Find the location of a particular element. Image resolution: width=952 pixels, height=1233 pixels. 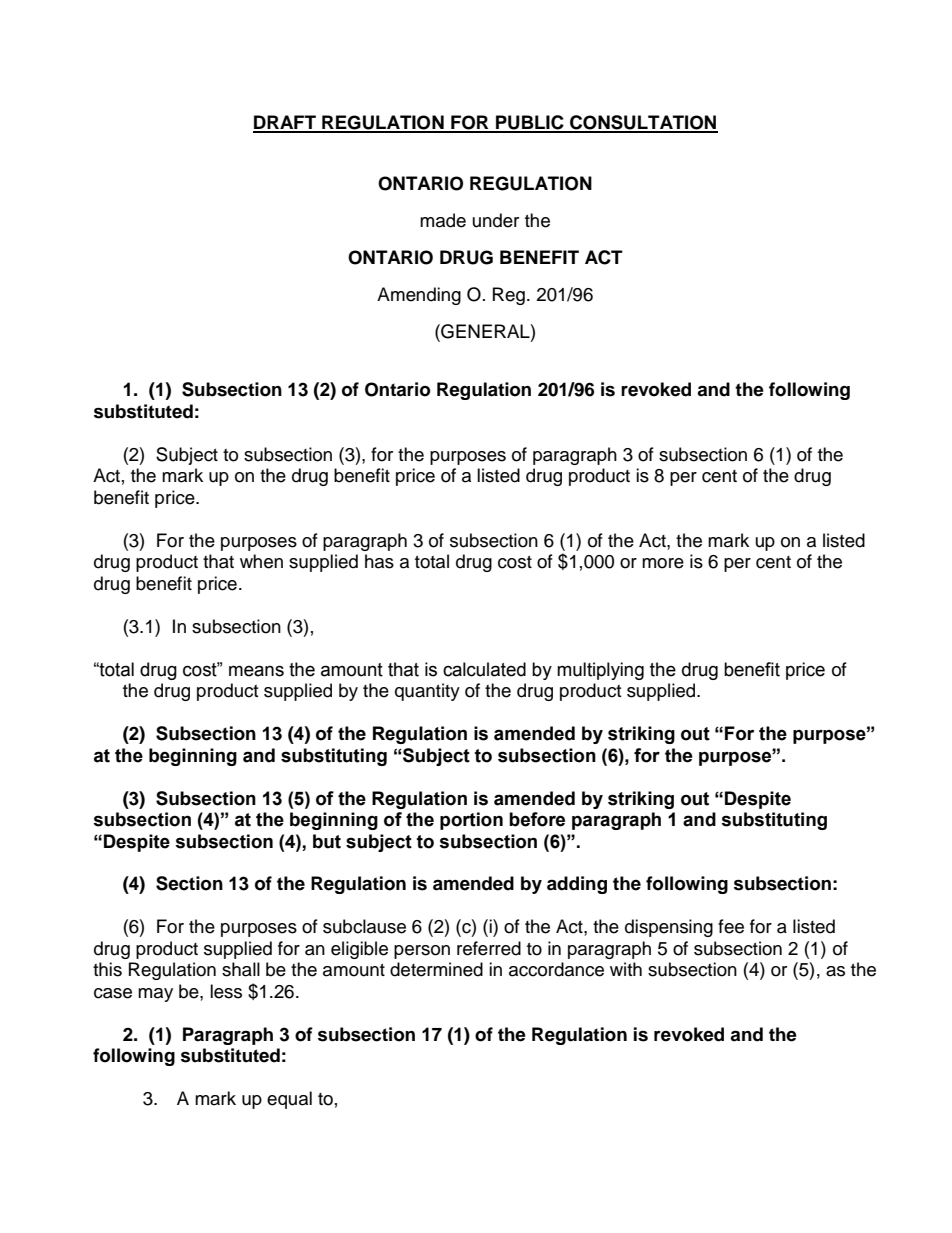

made is located at coordinates (443, 220).
